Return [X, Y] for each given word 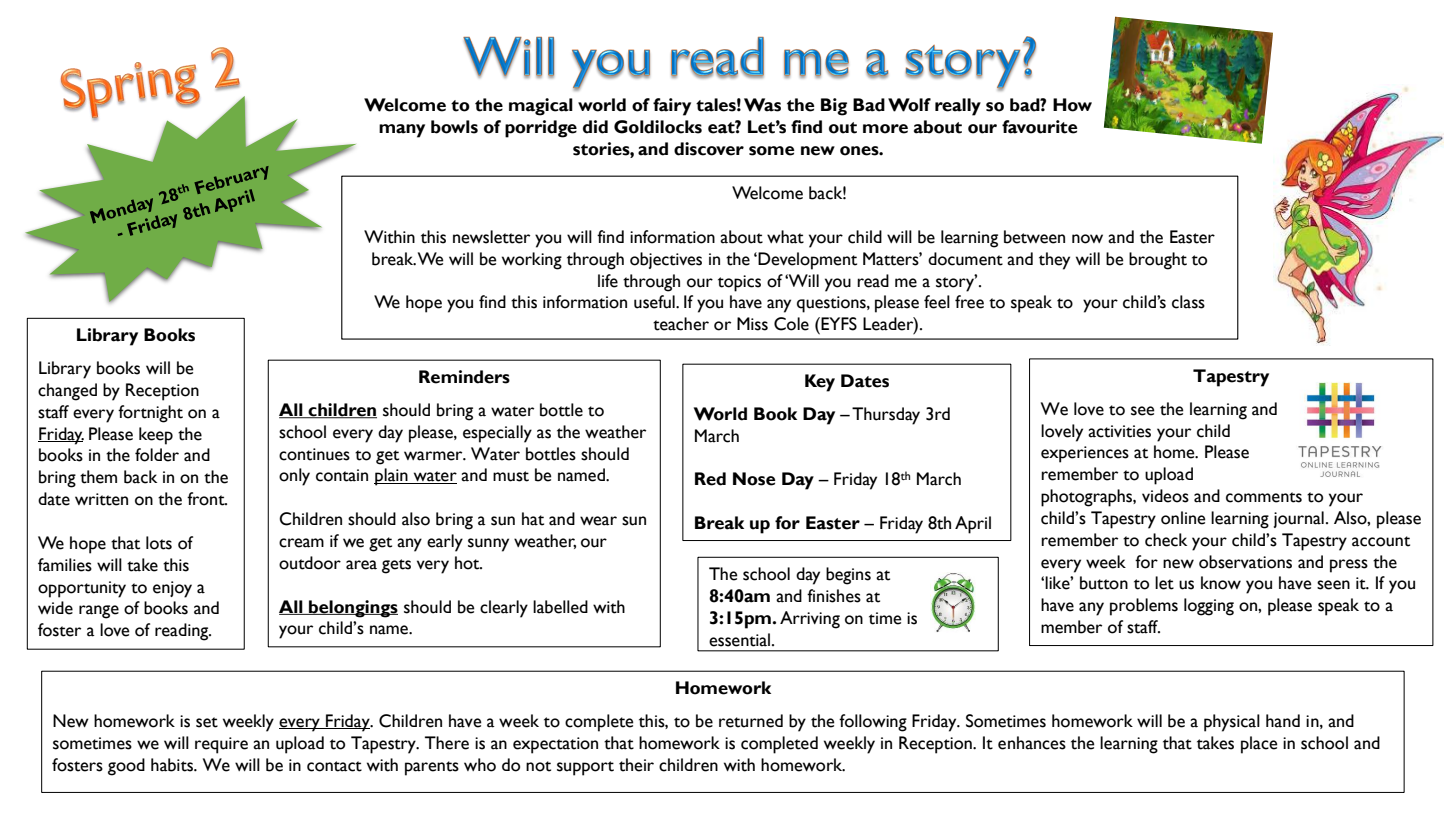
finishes [834, 596]
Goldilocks [658, 127]
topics [739, 283]
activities [1119, 431]
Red [710, 479]
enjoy [172, 589]
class [1188, 302]
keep [156, 436]
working [532, 261]
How [1072, 105]
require [221, 745]
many [402, 131]
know [1221, 583]
